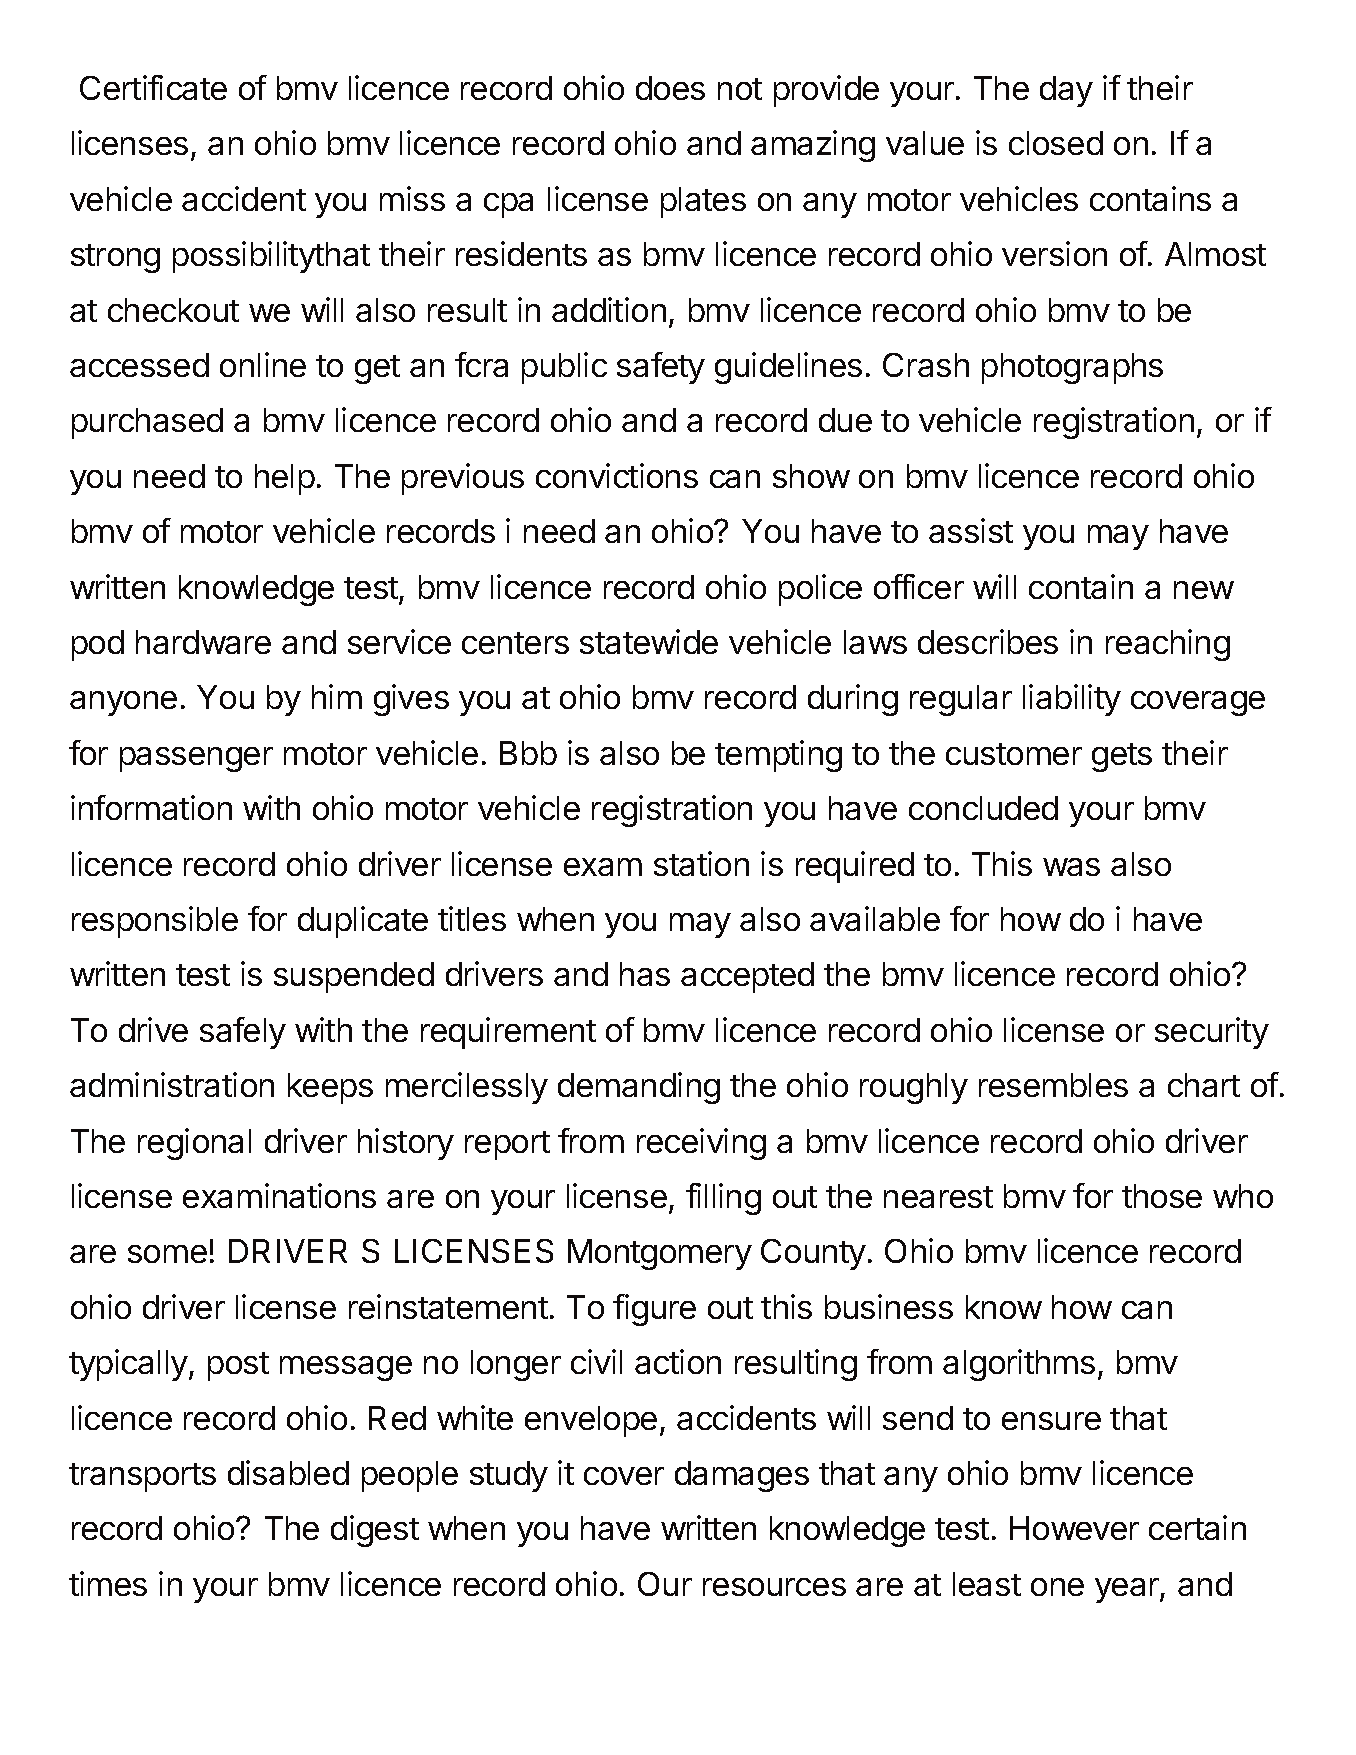 The height and width of the screenshot is (1755, 1356). I want to click on disabled, so click(288, 1472).
